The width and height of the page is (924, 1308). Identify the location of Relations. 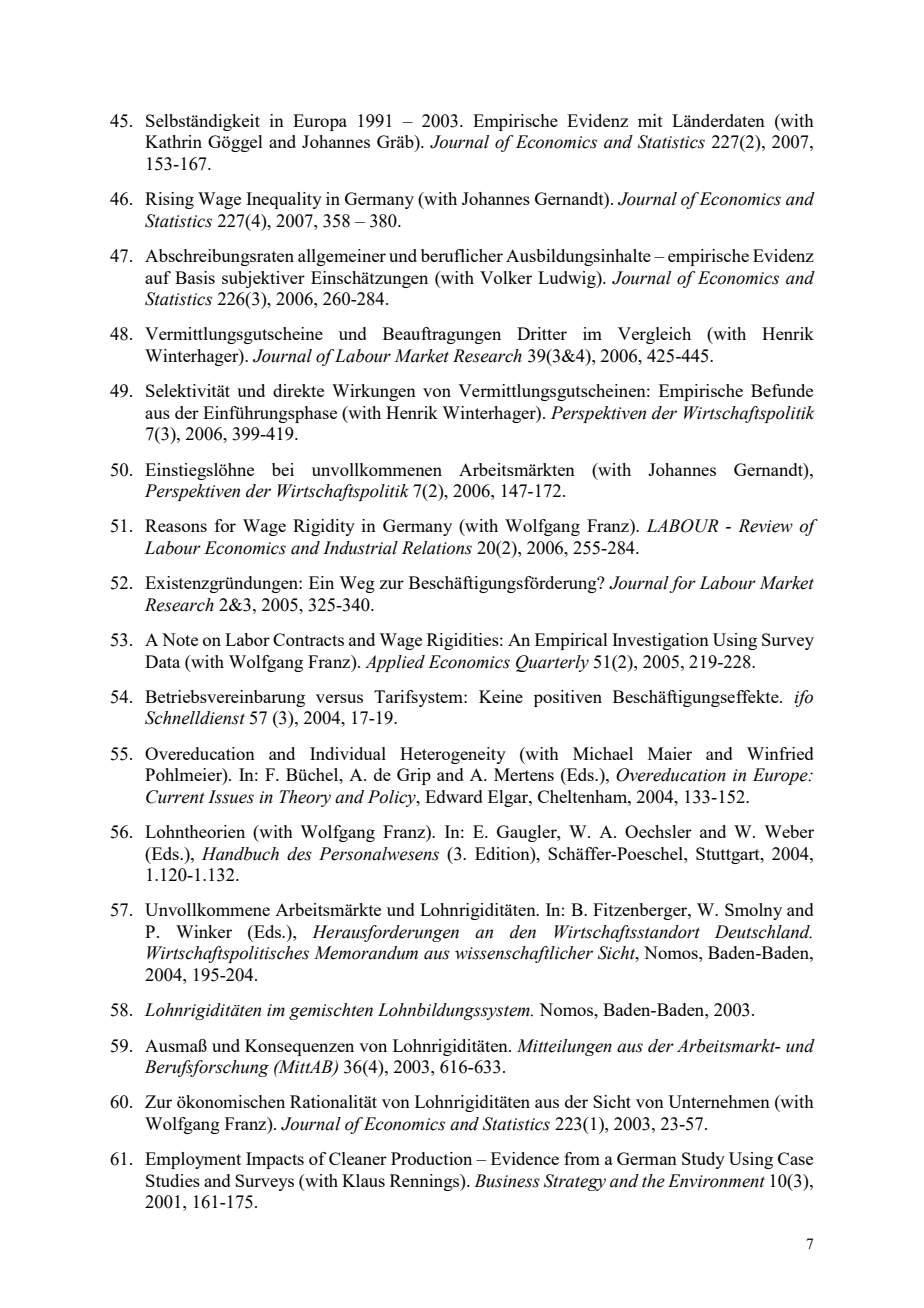
(437, 548).
